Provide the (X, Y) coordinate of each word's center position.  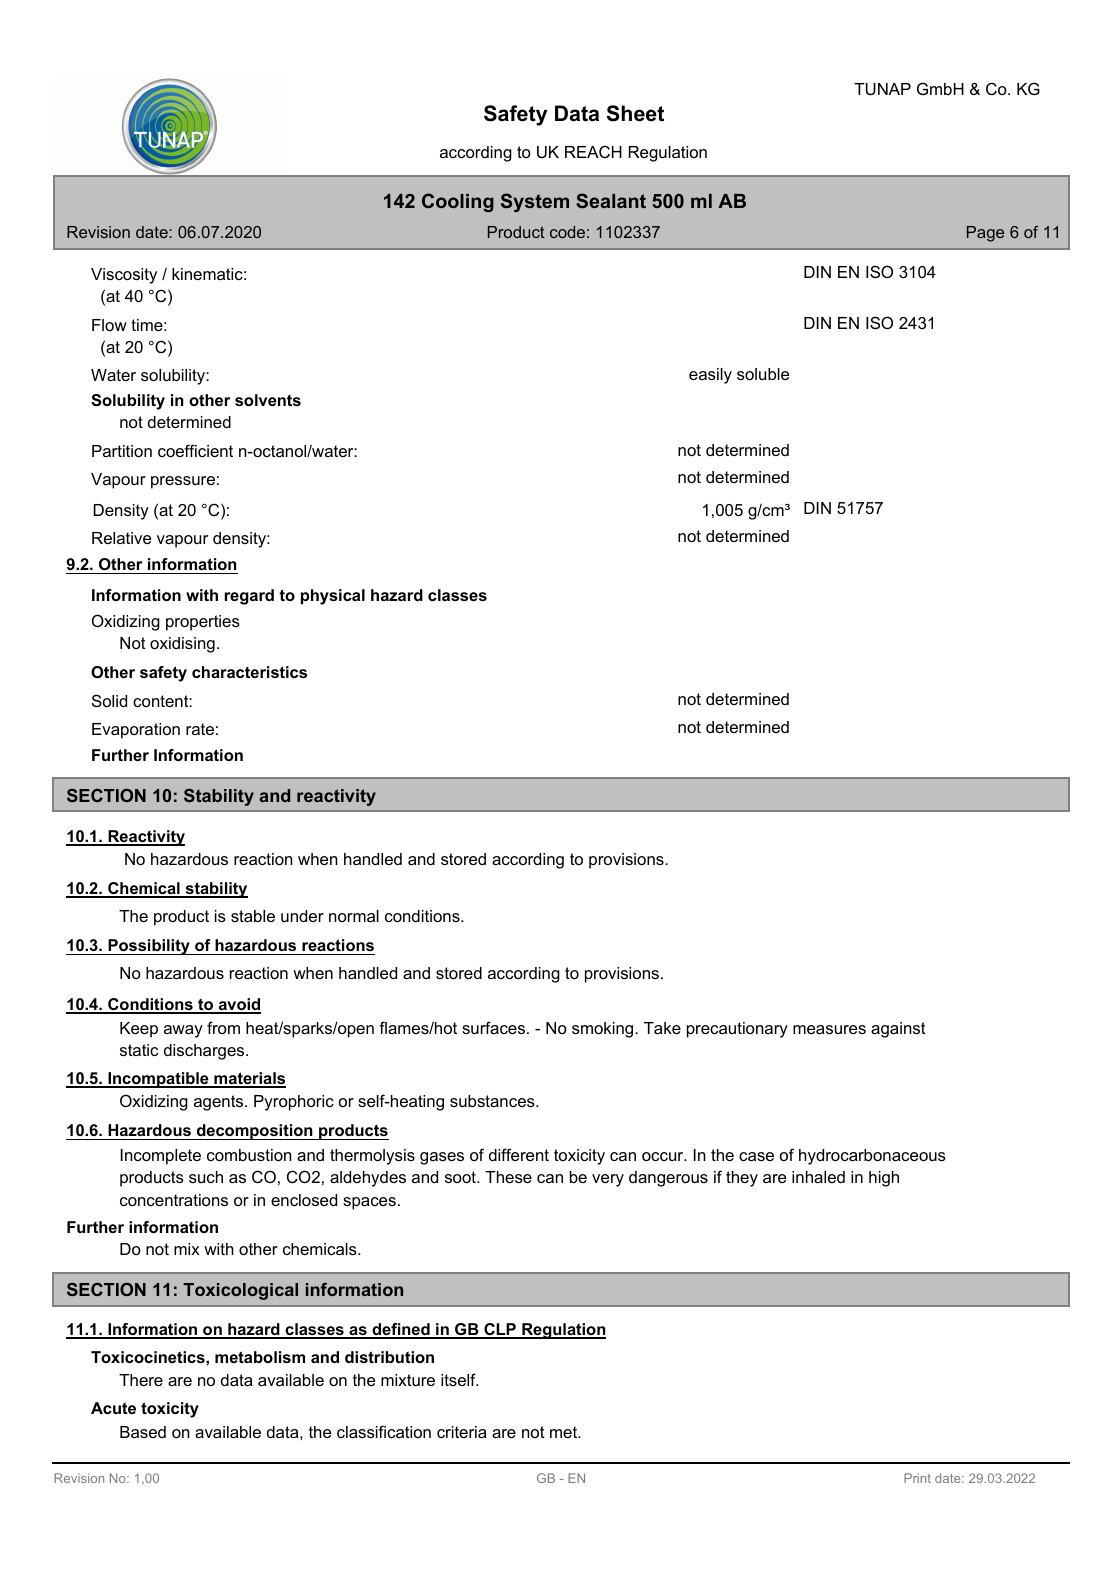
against (898, 1030)
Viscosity (124, 276)
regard (249, 597)
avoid (238, 1005)
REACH (593, 151)
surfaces (495, 1027)
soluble (763, 374)
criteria (462, 1432)
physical (333, 597)
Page (985, 234)
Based (143, 1432)
